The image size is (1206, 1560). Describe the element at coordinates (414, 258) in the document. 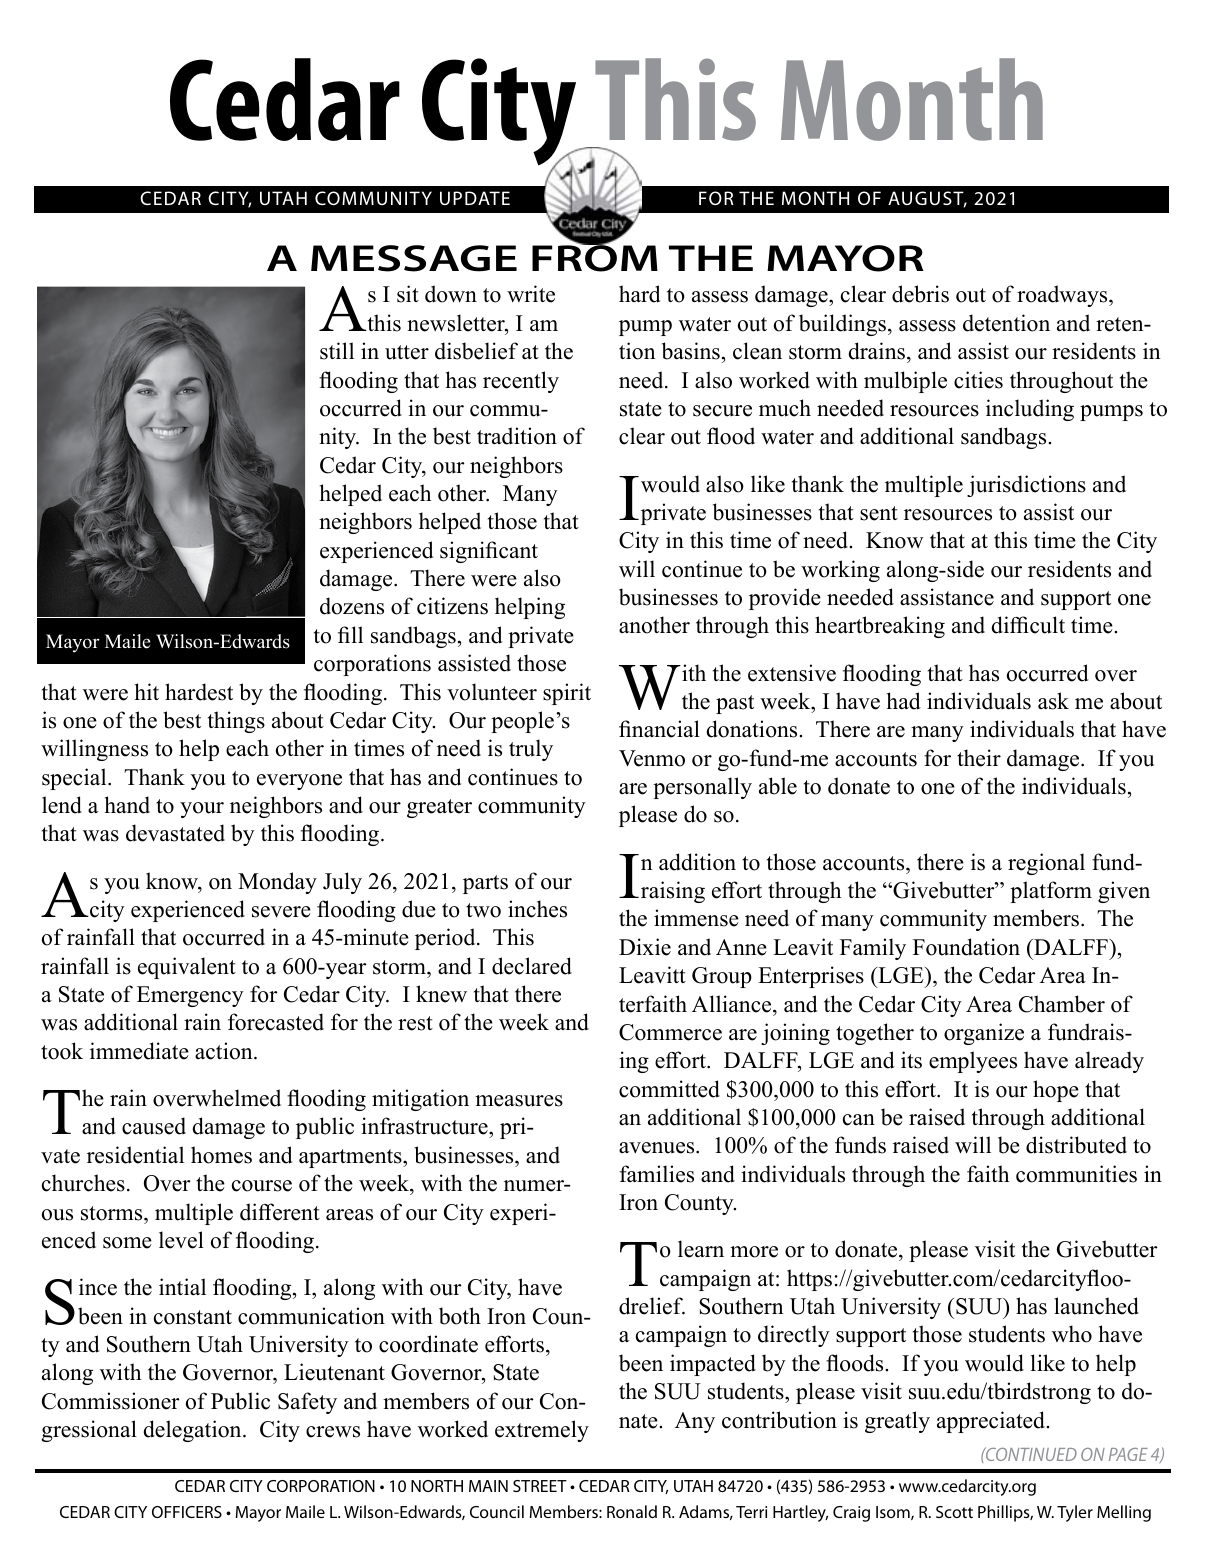

I see `MESSAGE` at that location.
